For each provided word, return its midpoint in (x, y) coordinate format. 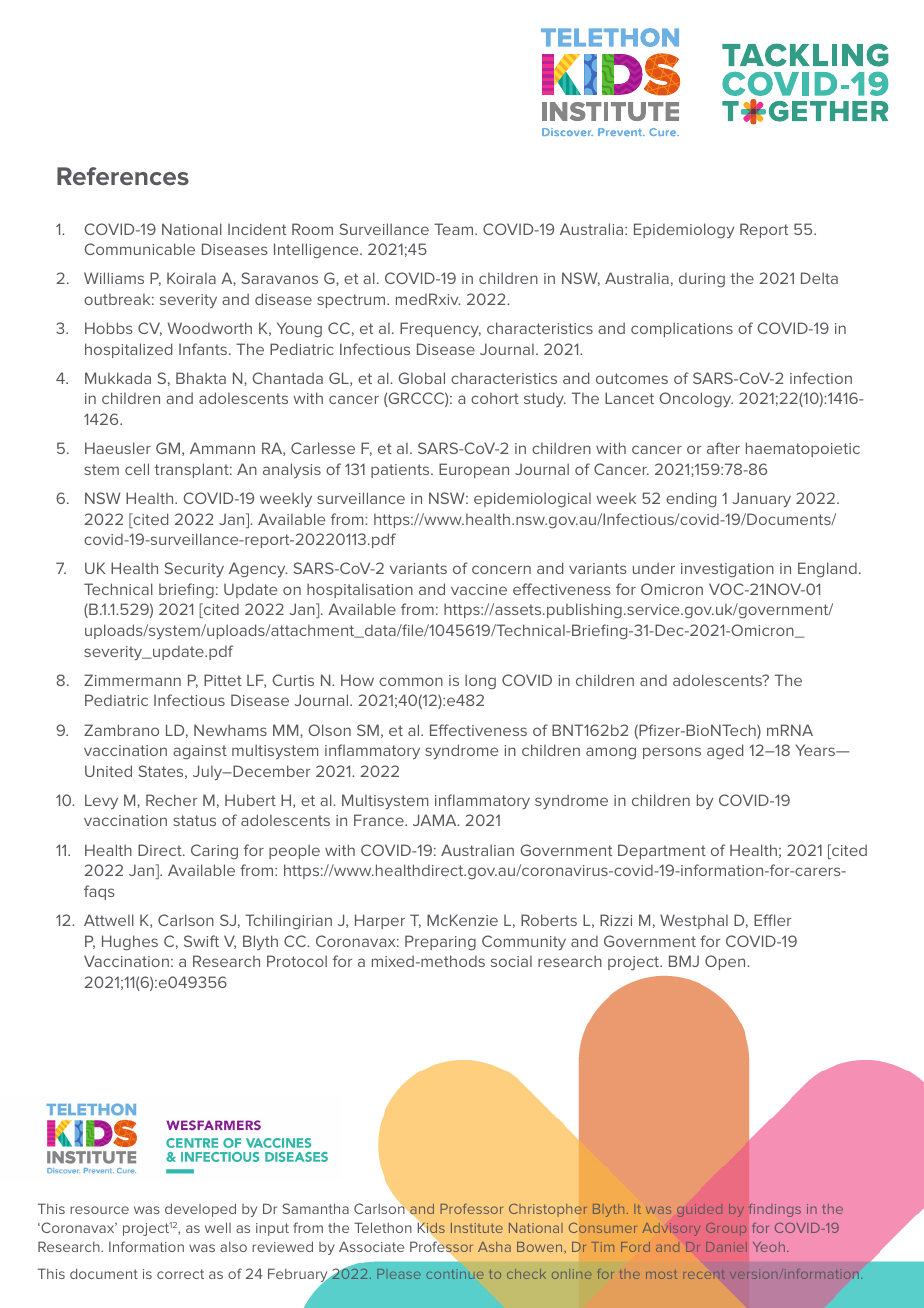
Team (455, 229)
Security (194, 569)
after (723, 448)
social (511, 961)
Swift (201, 941)
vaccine (479, 589)
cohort (495, 398)
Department (662, 851)
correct (180, 1274)
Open (726, 962)
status (194, 820)
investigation (727, 570)
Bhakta (201, 378)
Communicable (139, 249)
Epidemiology (684, 230)
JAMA (436, 820)
